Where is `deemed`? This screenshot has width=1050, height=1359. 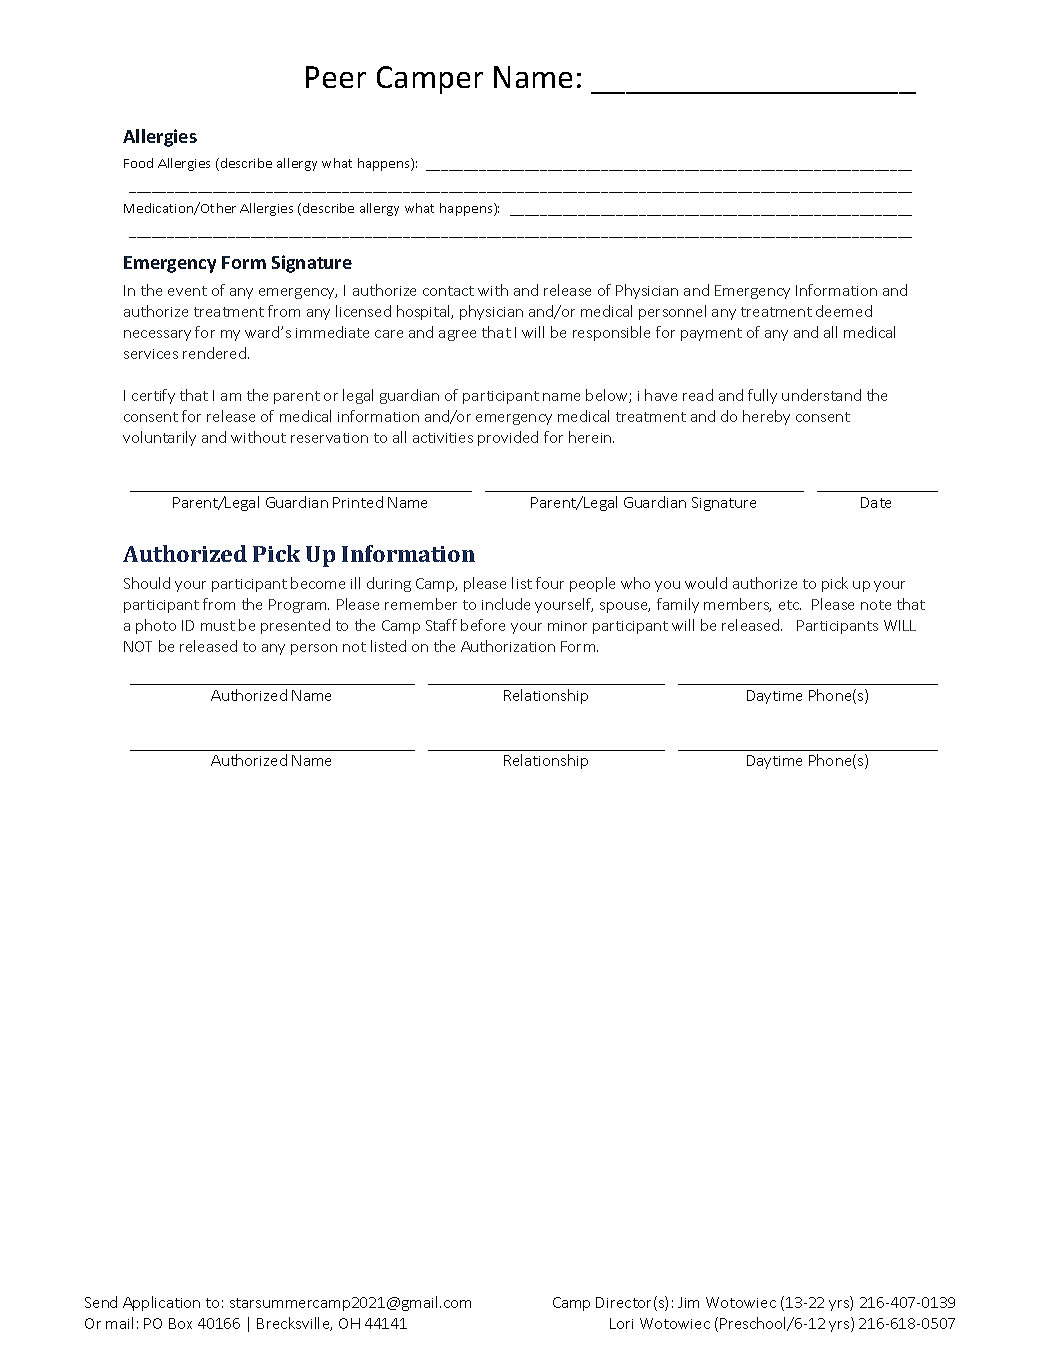
deemed is located at coordinates (844, 311).
